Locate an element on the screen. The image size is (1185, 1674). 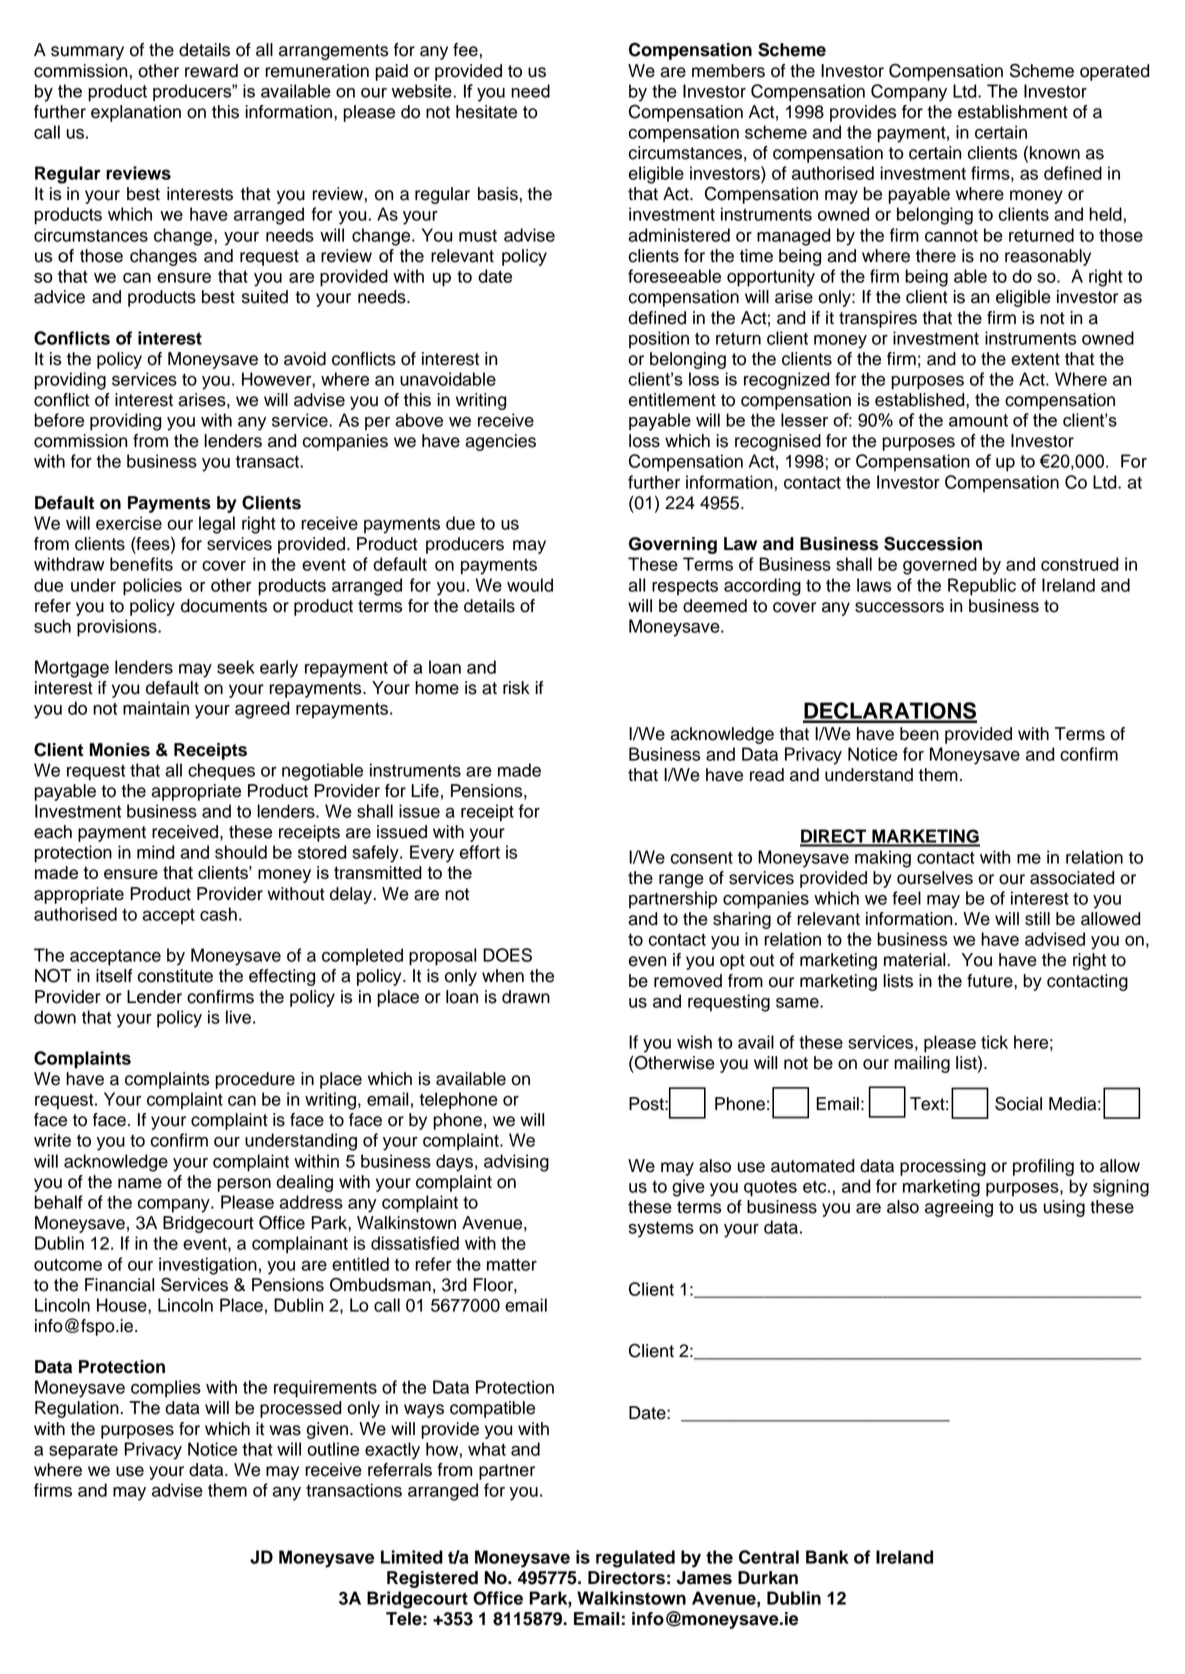
amount is located at coordinates (978, 420).
